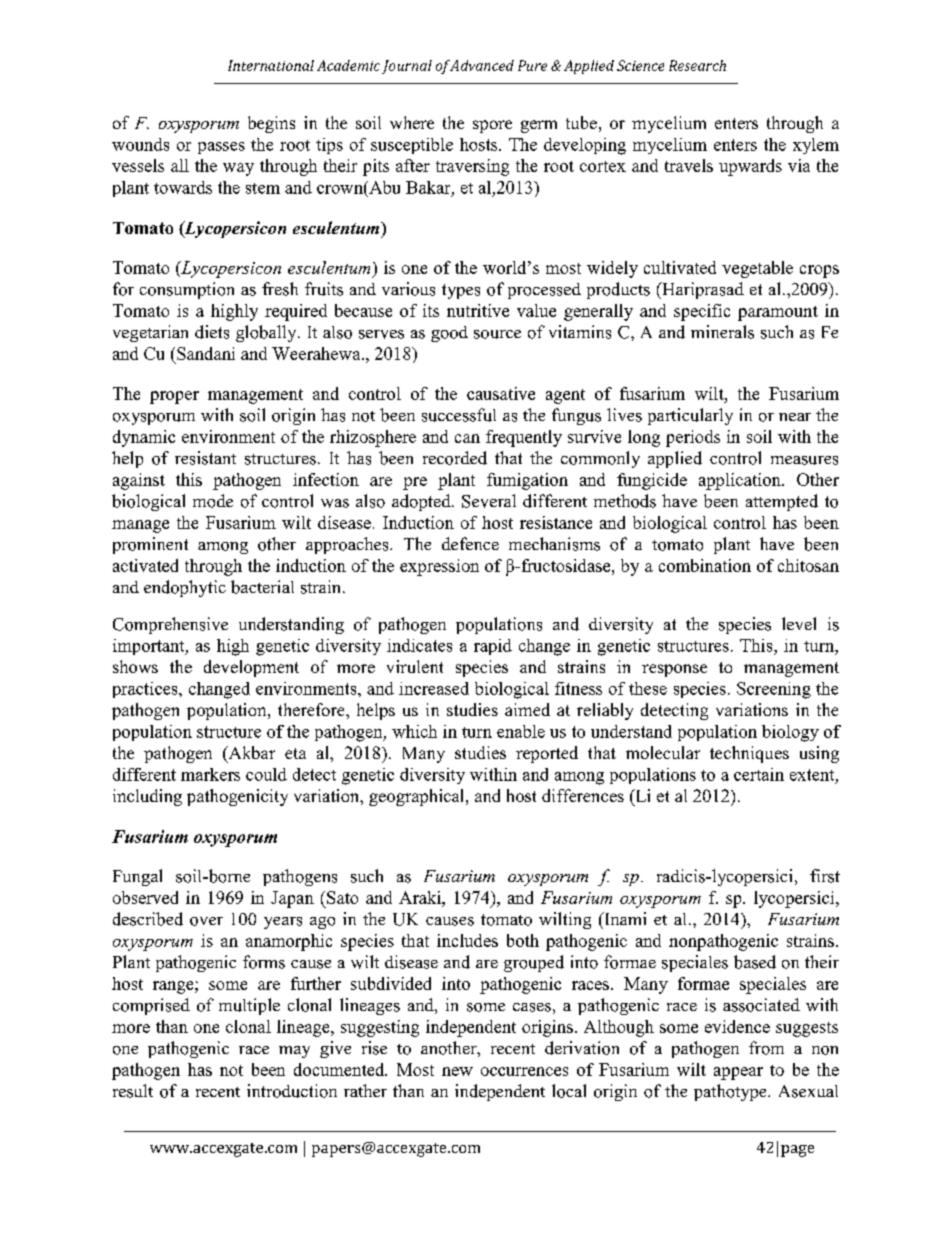 This document has width=952, height=1233. What do you see at coordinates (251, 668) in the document?
I see `development` at bounding box center [251, 668].
